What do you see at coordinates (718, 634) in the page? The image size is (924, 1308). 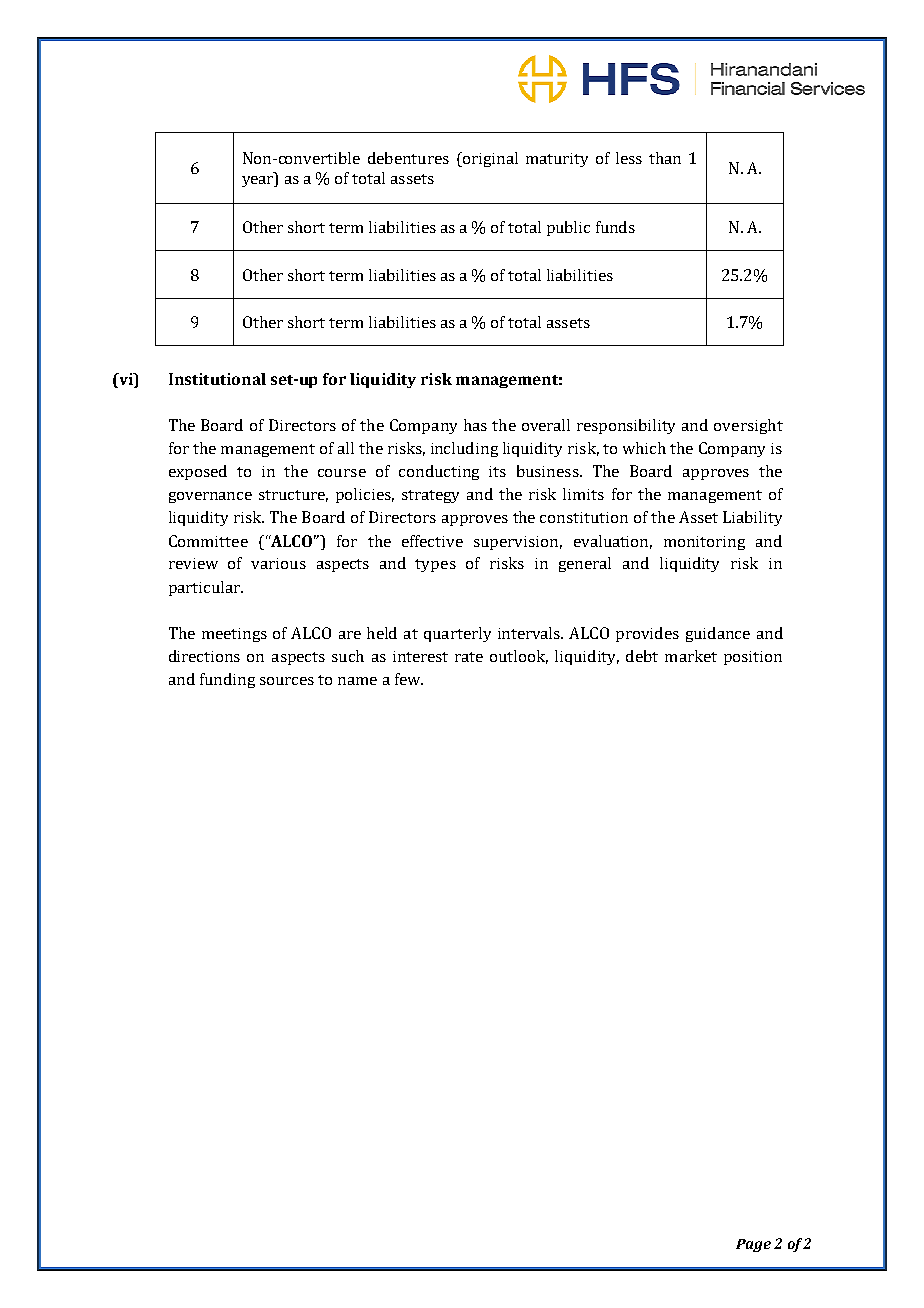 I see `guidance` at bounding box center [718, 634].
